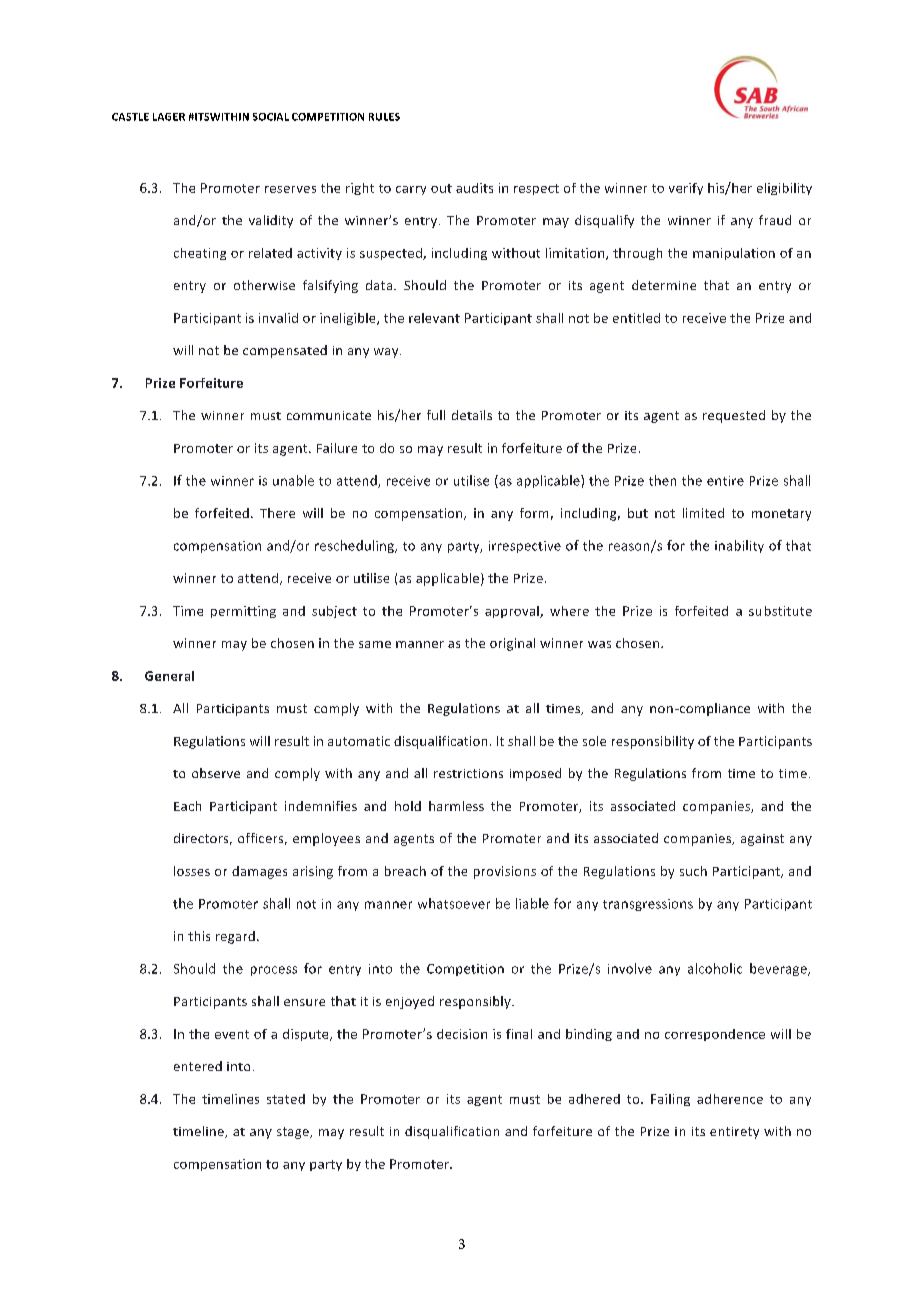 The height and width of the screenshot is (1307, 924). What do you see at coordinates (686, 189) in the screenshot?
I see `verify` at bounding box center [686, 189].
